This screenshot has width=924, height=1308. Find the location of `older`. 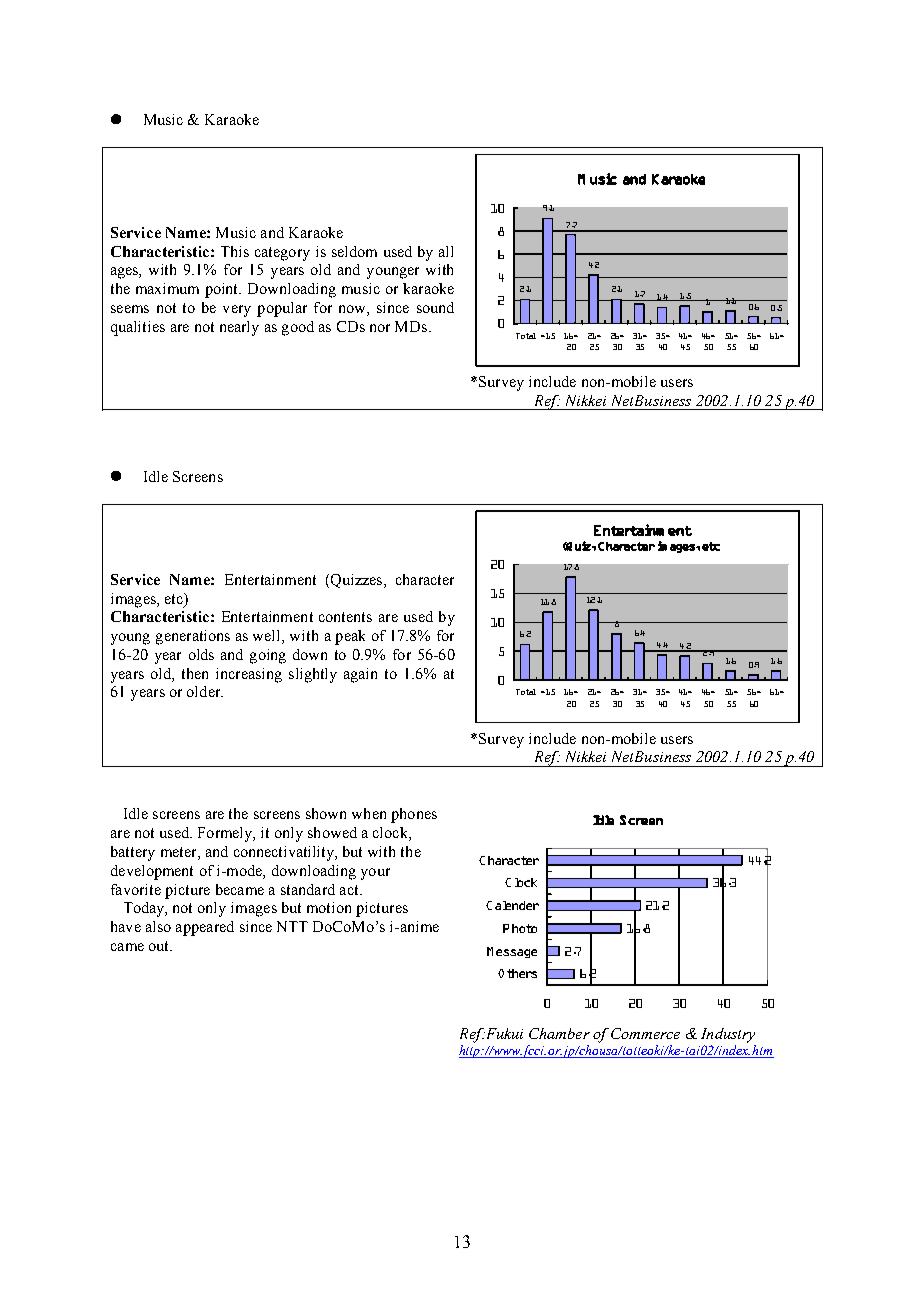

older is located at coordinates (205, 691).
